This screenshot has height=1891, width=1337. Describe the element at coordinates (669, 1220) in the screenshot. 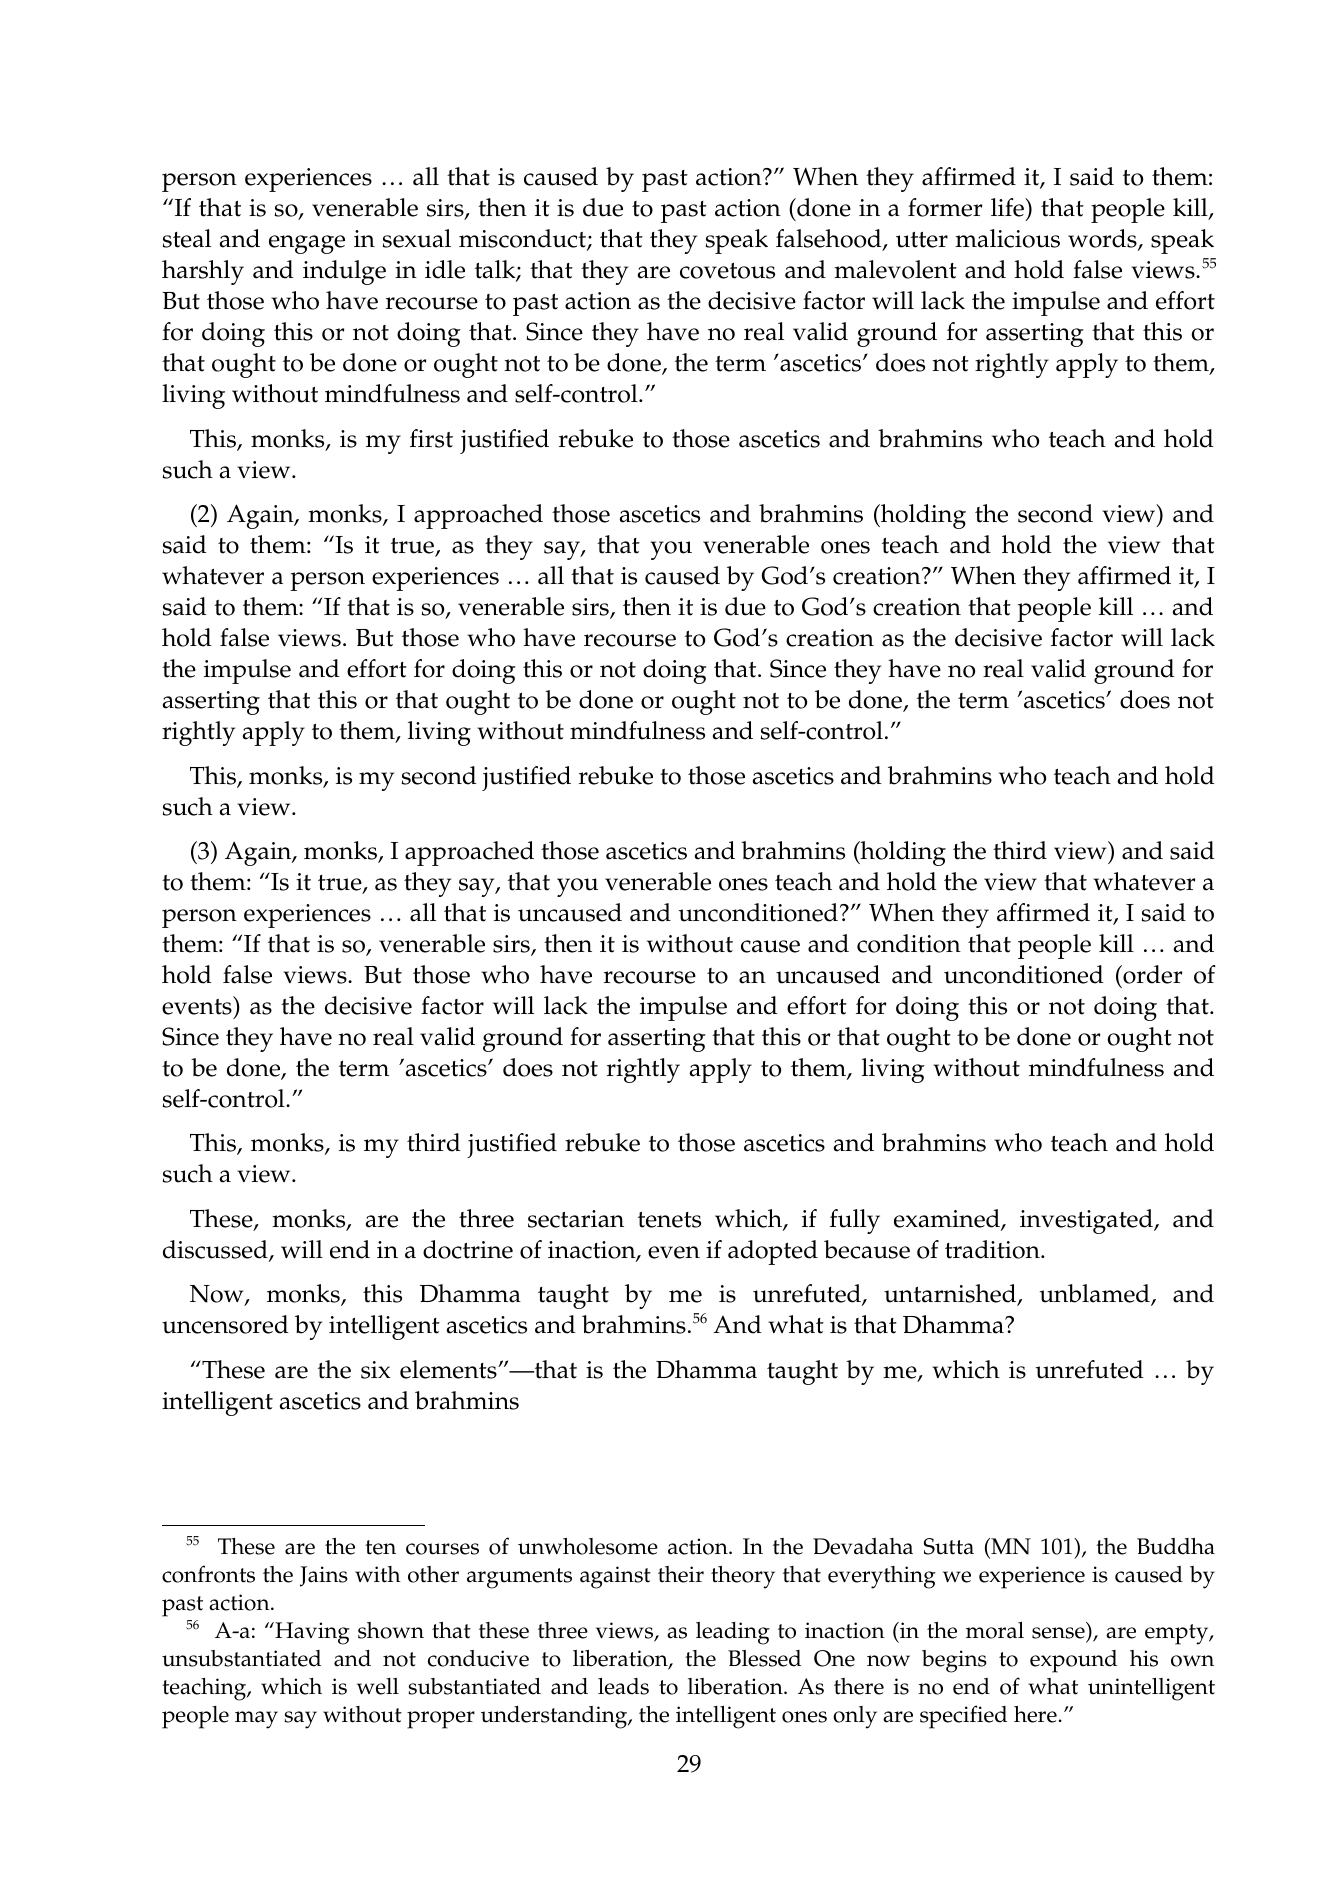

I see `tenets` at that location.
